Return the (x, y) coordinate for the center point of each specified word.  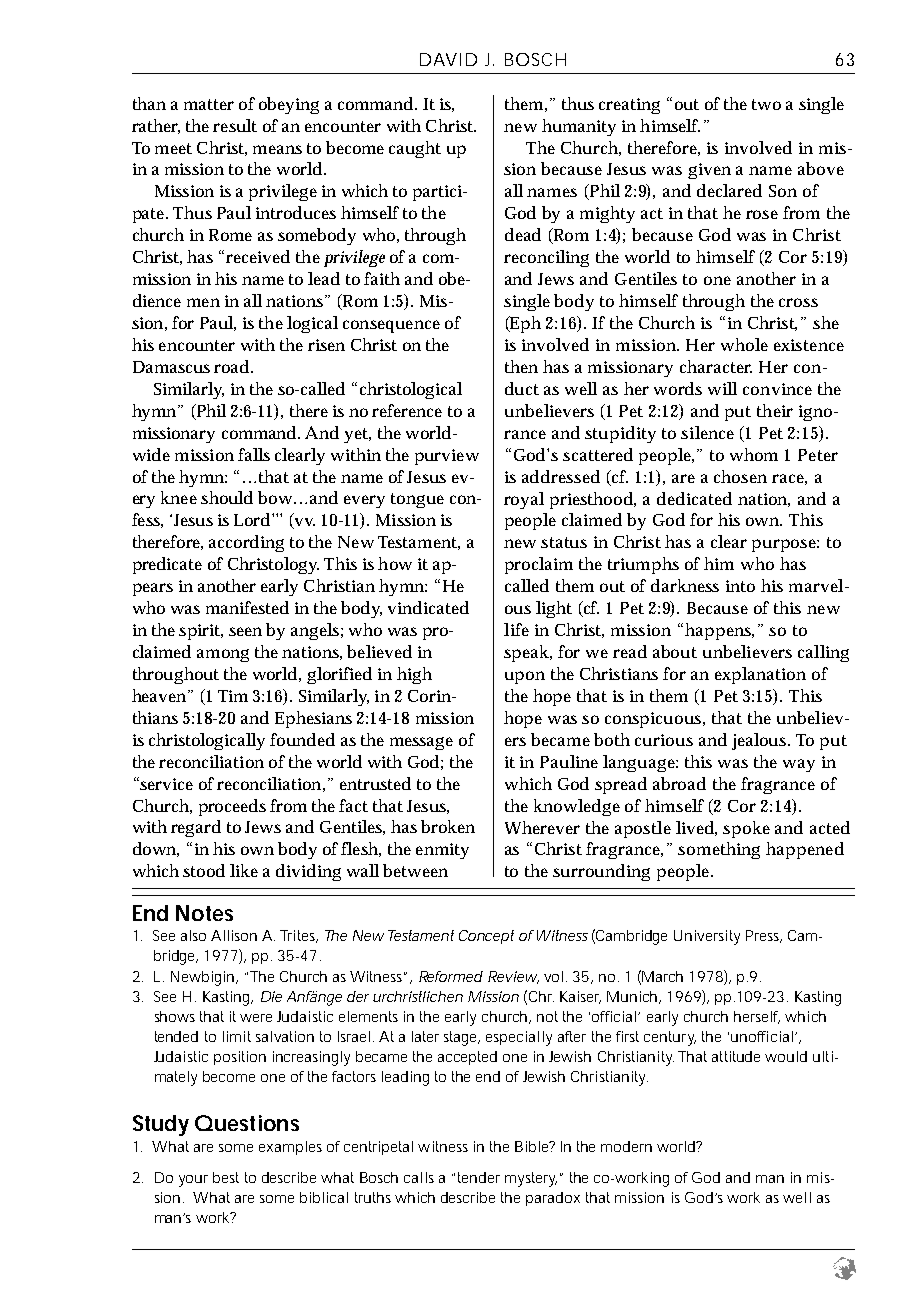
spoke (746, 829)
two (766, 104)
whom (754, 454)
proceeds (232, 807)
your (193, 1181)
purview (447, 457)
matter (209, 104)
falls (254, 454)
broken (448, 826)
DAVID (448, 59)
